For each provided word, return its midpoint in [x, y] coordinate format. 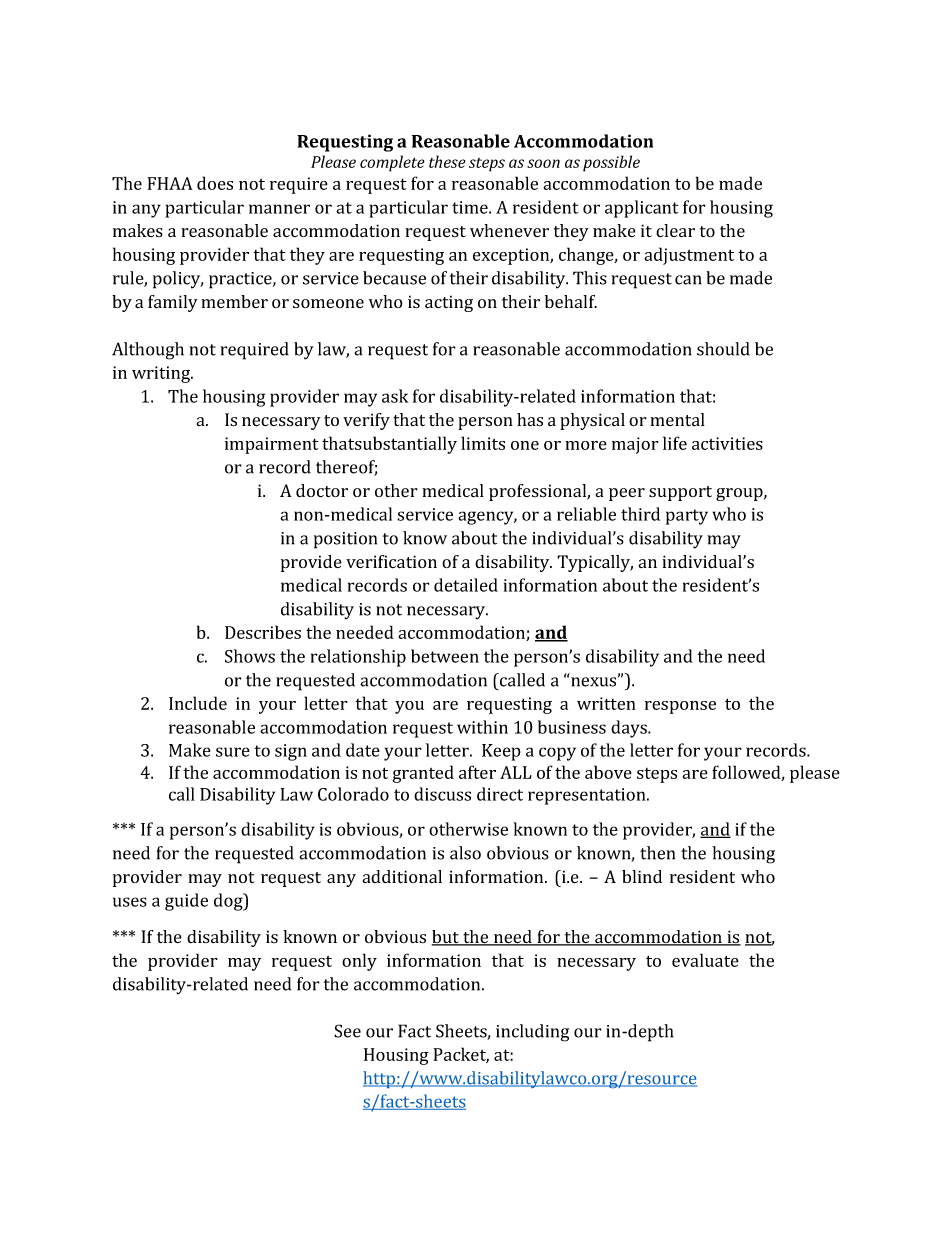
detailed [466, 585]
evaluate [705, 960]
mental [677, 419]
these [447, 161]
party [687, 517]
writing [162, 374]
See [347, 1031]
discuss [442, 794]
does [215, 183]
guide [186, 902]
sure [233, 752]
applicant [642, 209]
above [608, 772]
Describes [263, 632]
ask [395, 396]
